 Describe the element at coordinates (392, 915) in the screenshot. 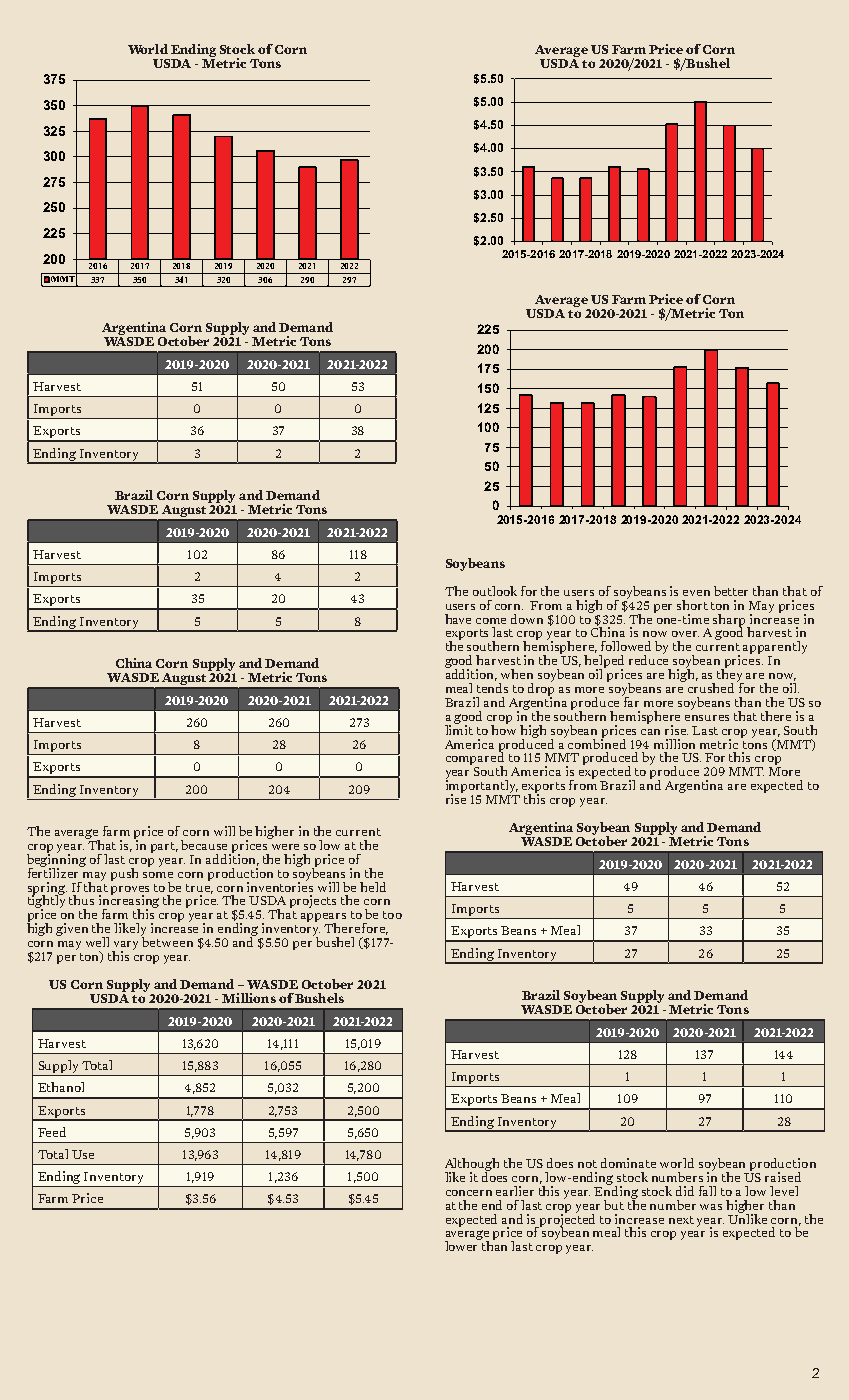

I see `too` at that location.
